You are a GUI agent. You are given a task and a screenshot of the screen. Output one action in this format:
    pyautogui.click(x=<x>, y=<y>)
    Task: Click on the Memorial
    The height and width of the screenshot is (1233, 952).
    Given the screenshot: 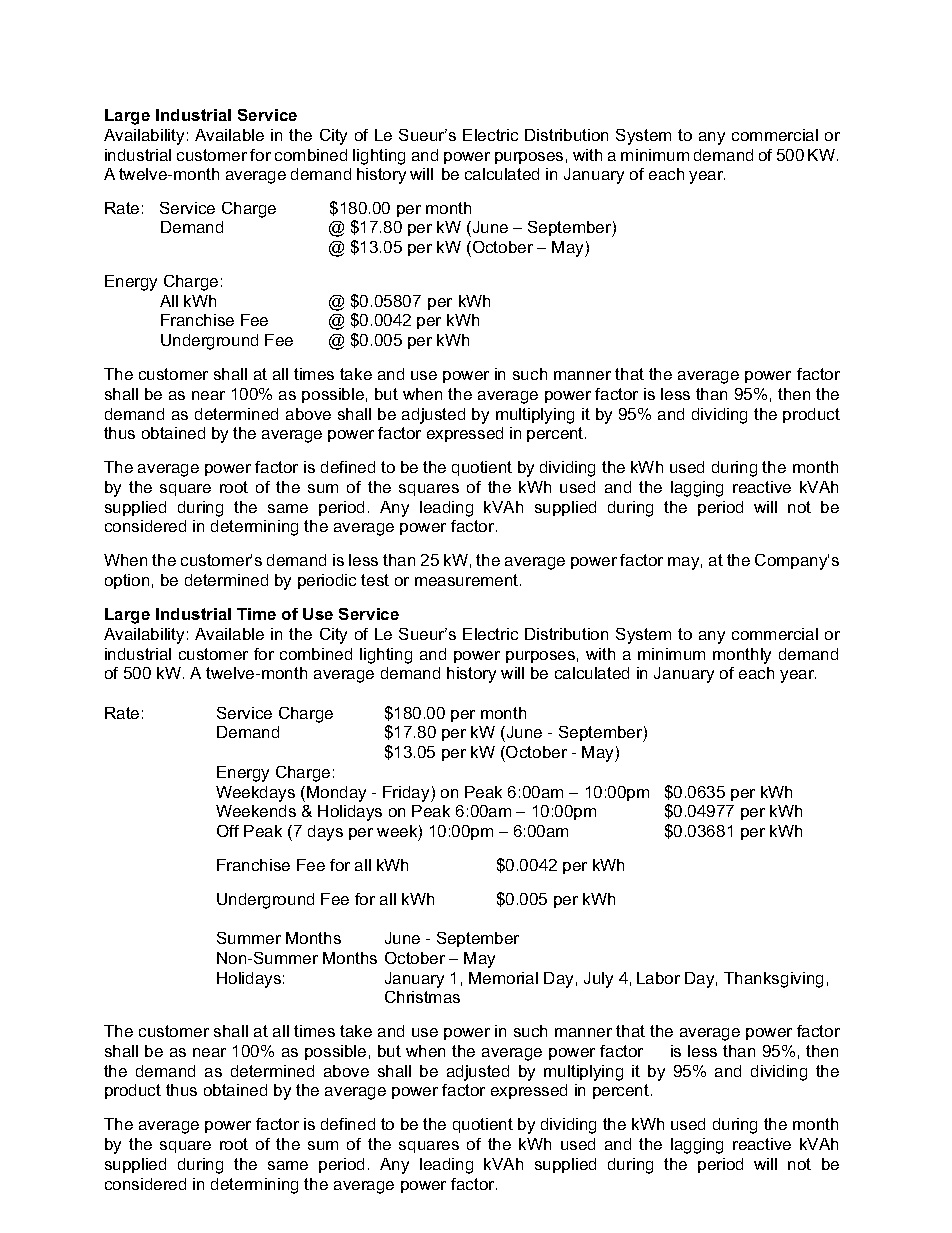 What is the action you would take?
    pyautogui.click(x=503, y=978)
